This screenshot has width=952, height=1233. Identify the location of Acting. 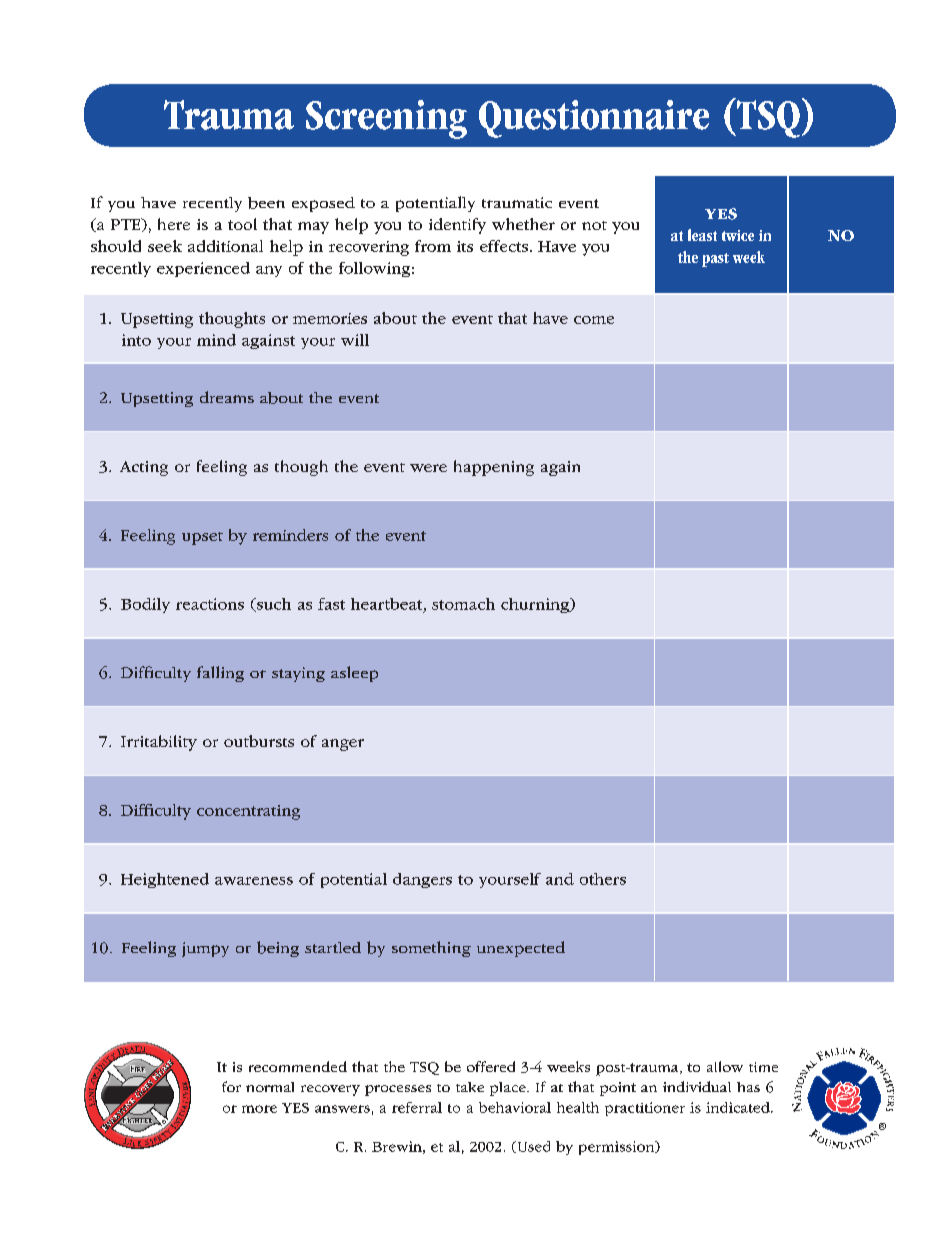
(144, 468).
